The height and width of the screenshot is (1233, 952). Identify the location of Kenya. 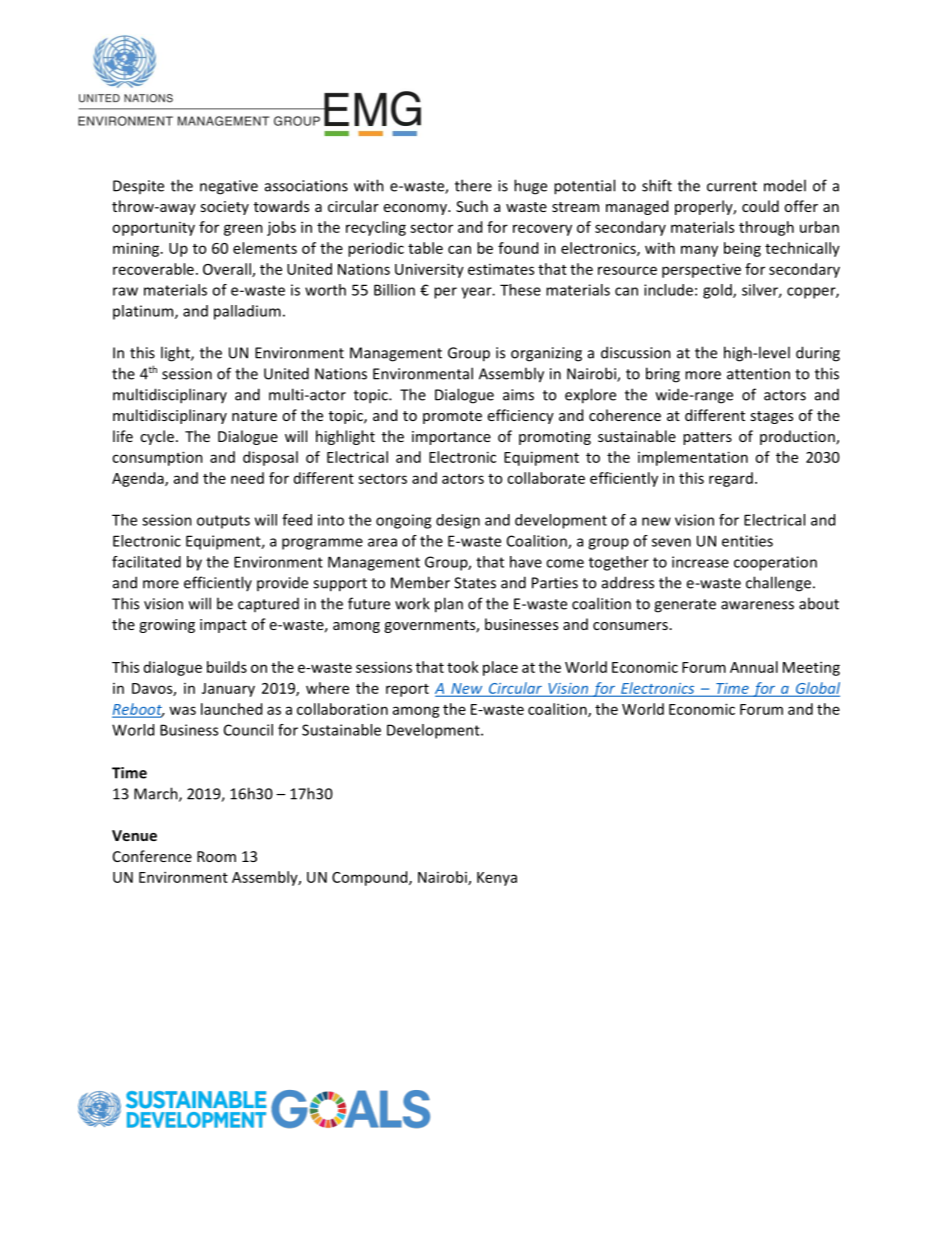
(497, 879).
